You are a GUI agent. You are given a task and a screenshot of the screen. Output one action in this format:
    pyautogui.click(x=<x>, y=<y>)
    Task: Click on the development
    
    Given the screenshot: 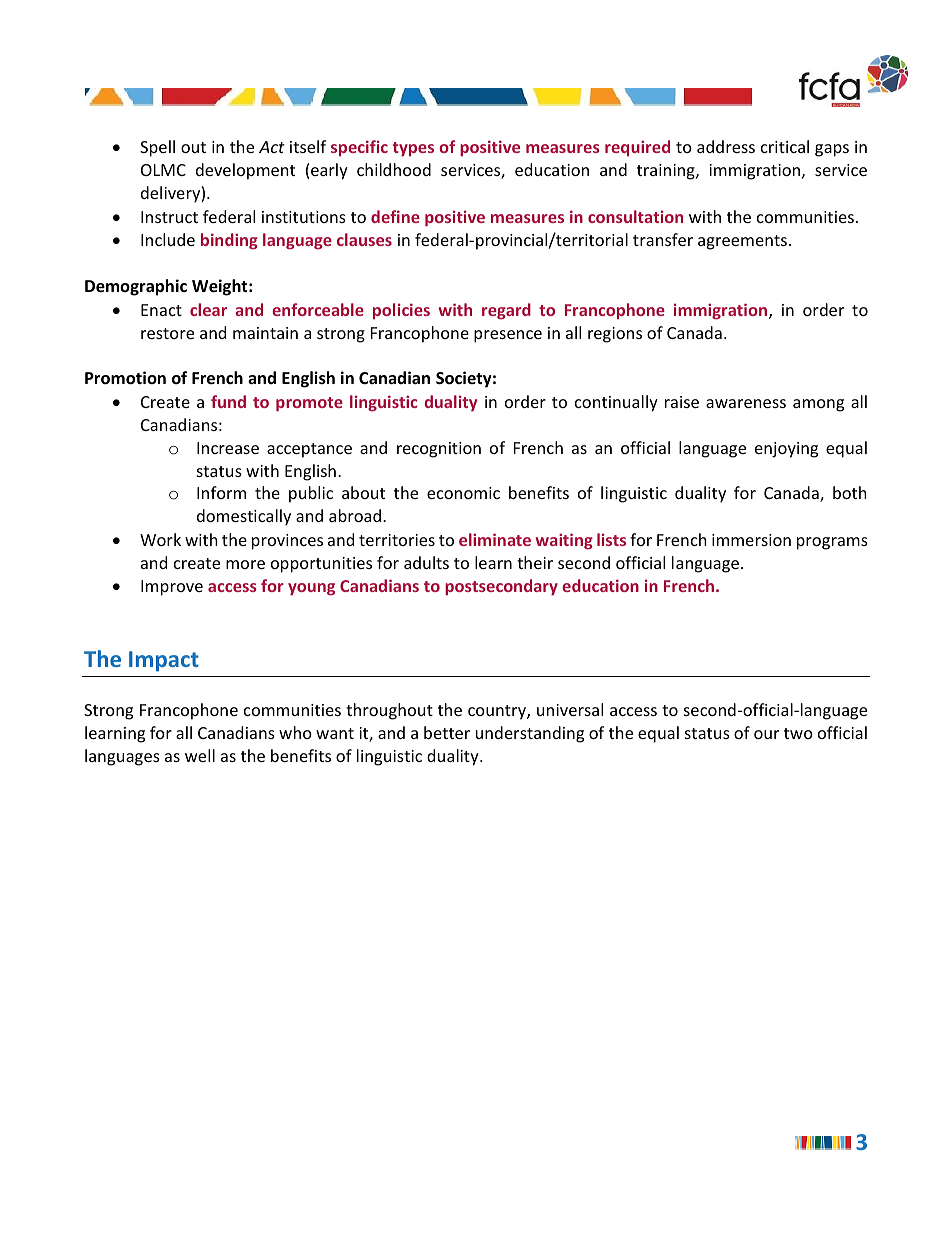 What is the action you would take?
    pyautogui.click(x=245, y=171)
